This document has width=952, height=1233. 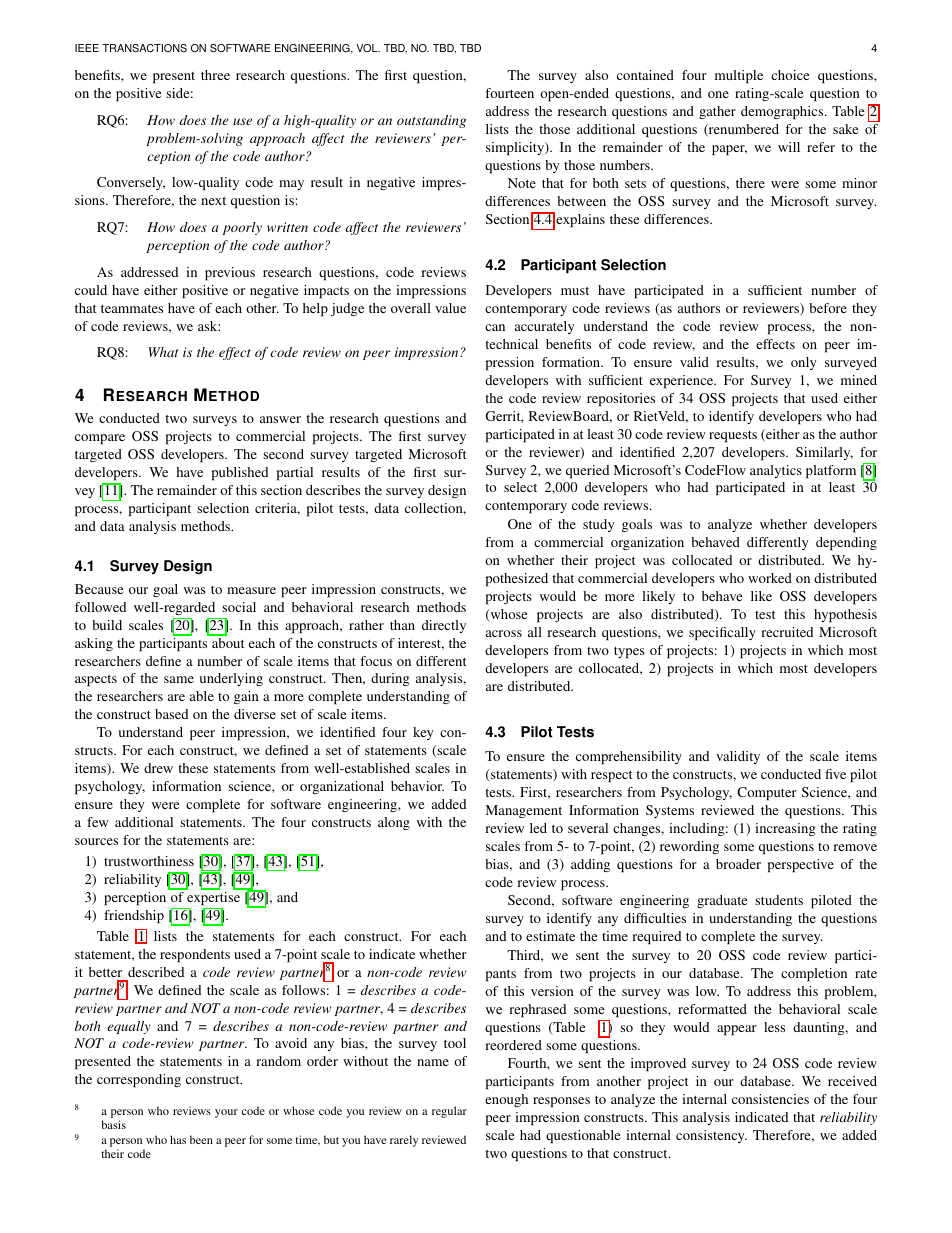 I want to click on worked, so click(x=770, y=578).
